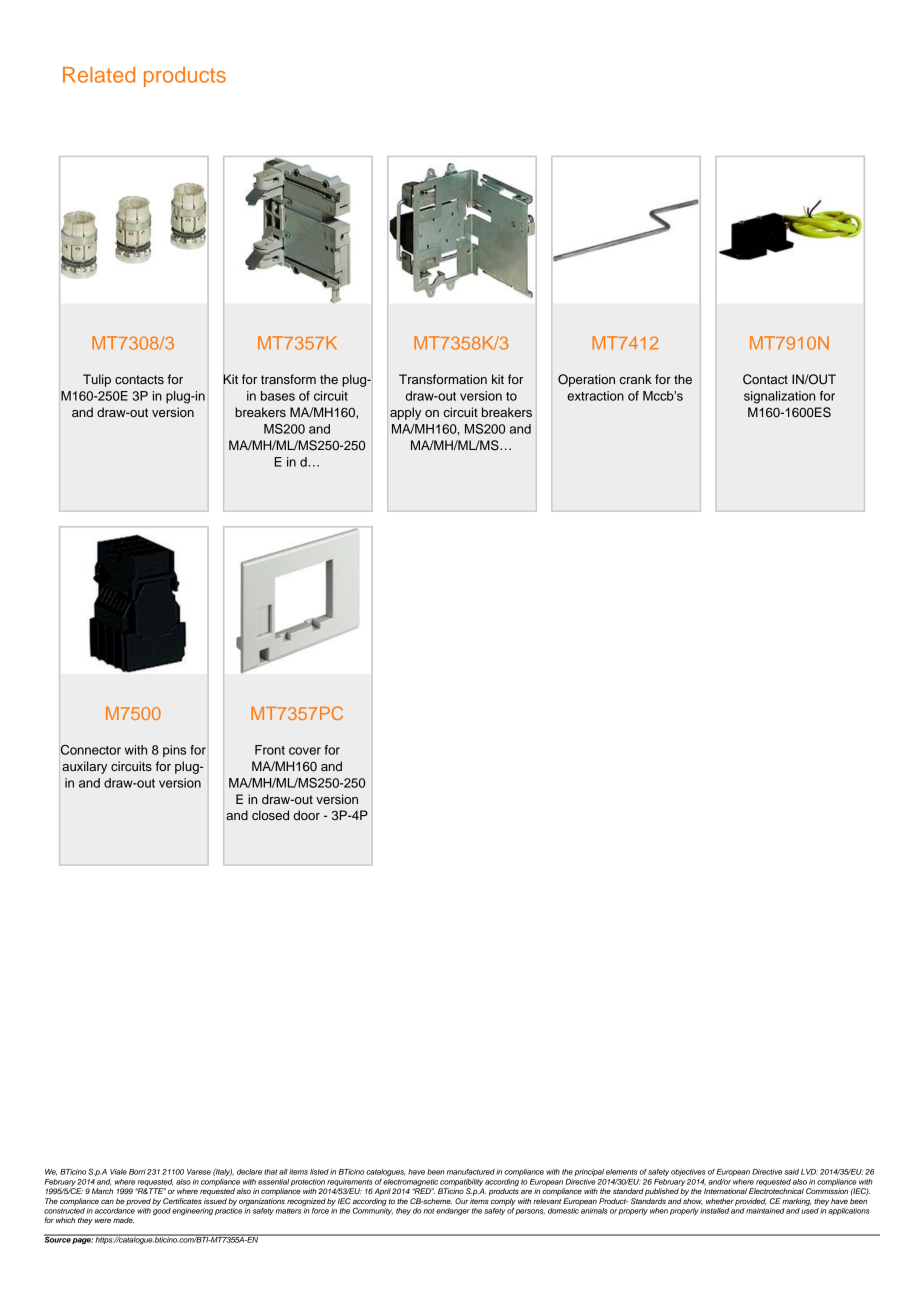 The image size is (924, 1308). What do you see at coordinates (306, 815) in the image?
I see `door` at bounding box center [306, 815].
